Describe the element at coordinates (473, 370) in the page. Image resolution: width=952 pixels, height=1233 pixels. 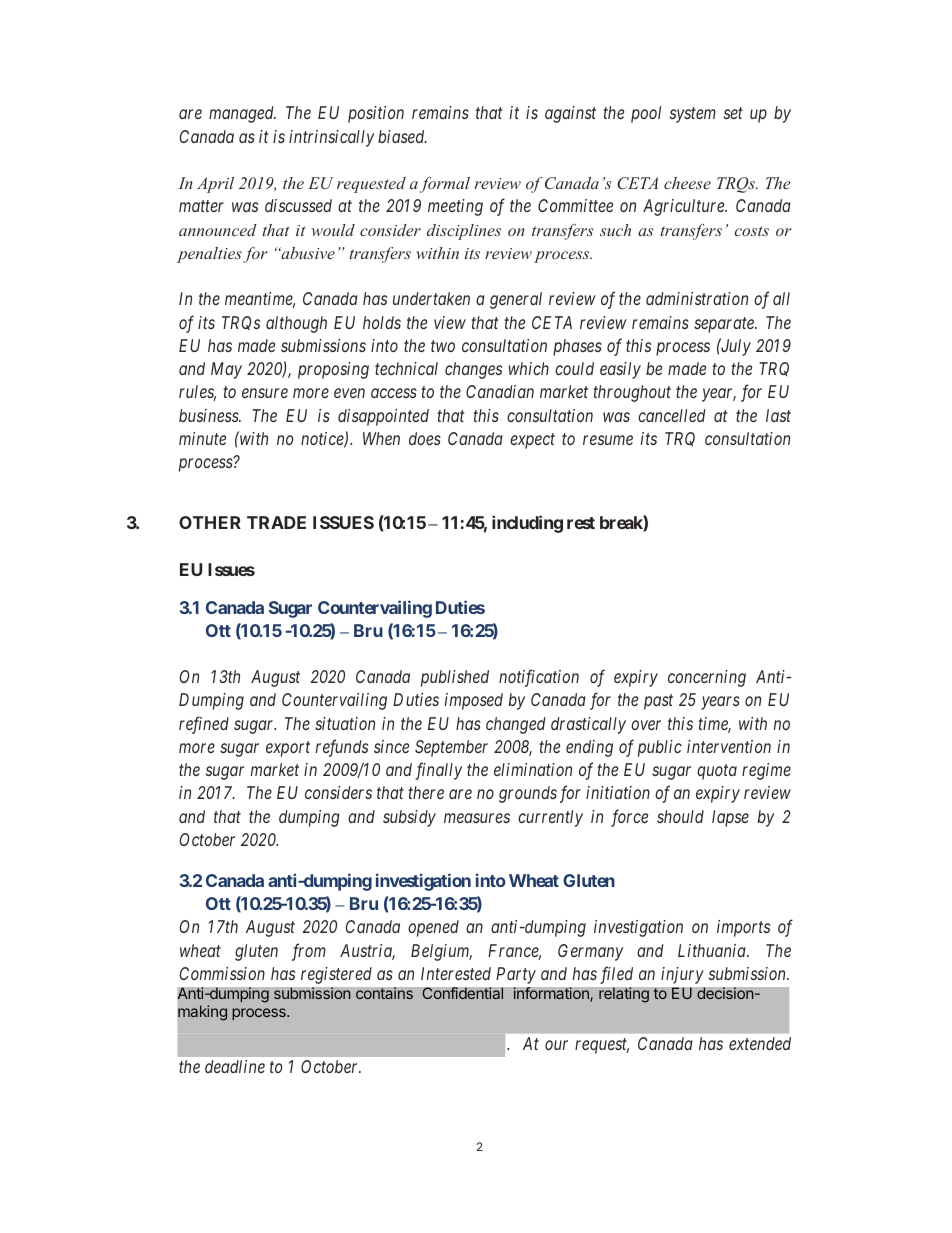
I see `changes` at that location.
